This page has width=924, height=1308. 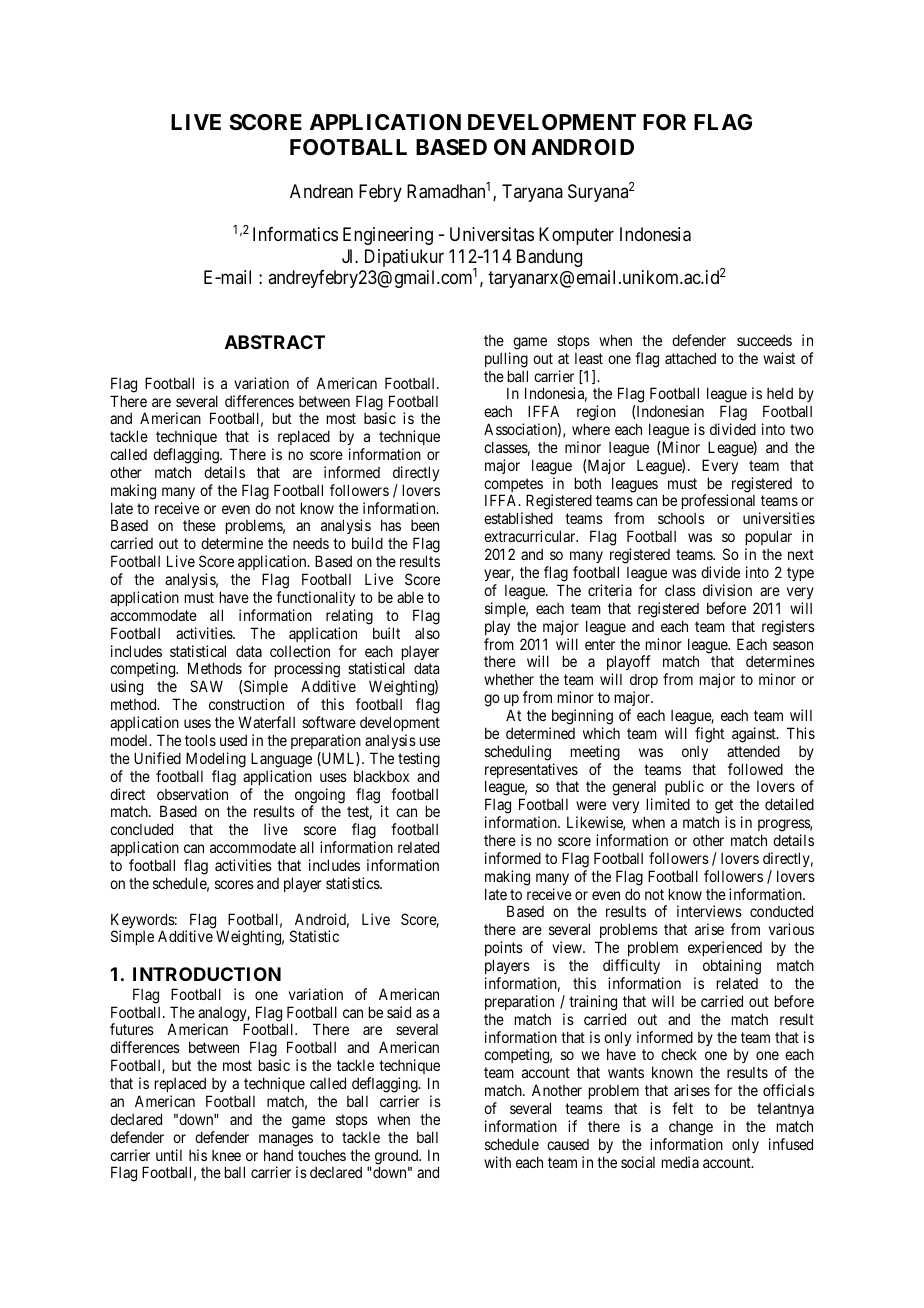 What do you see at coordinates (226, 1155) in the page?
I see `knee` at bounding box center [226, 1155].
